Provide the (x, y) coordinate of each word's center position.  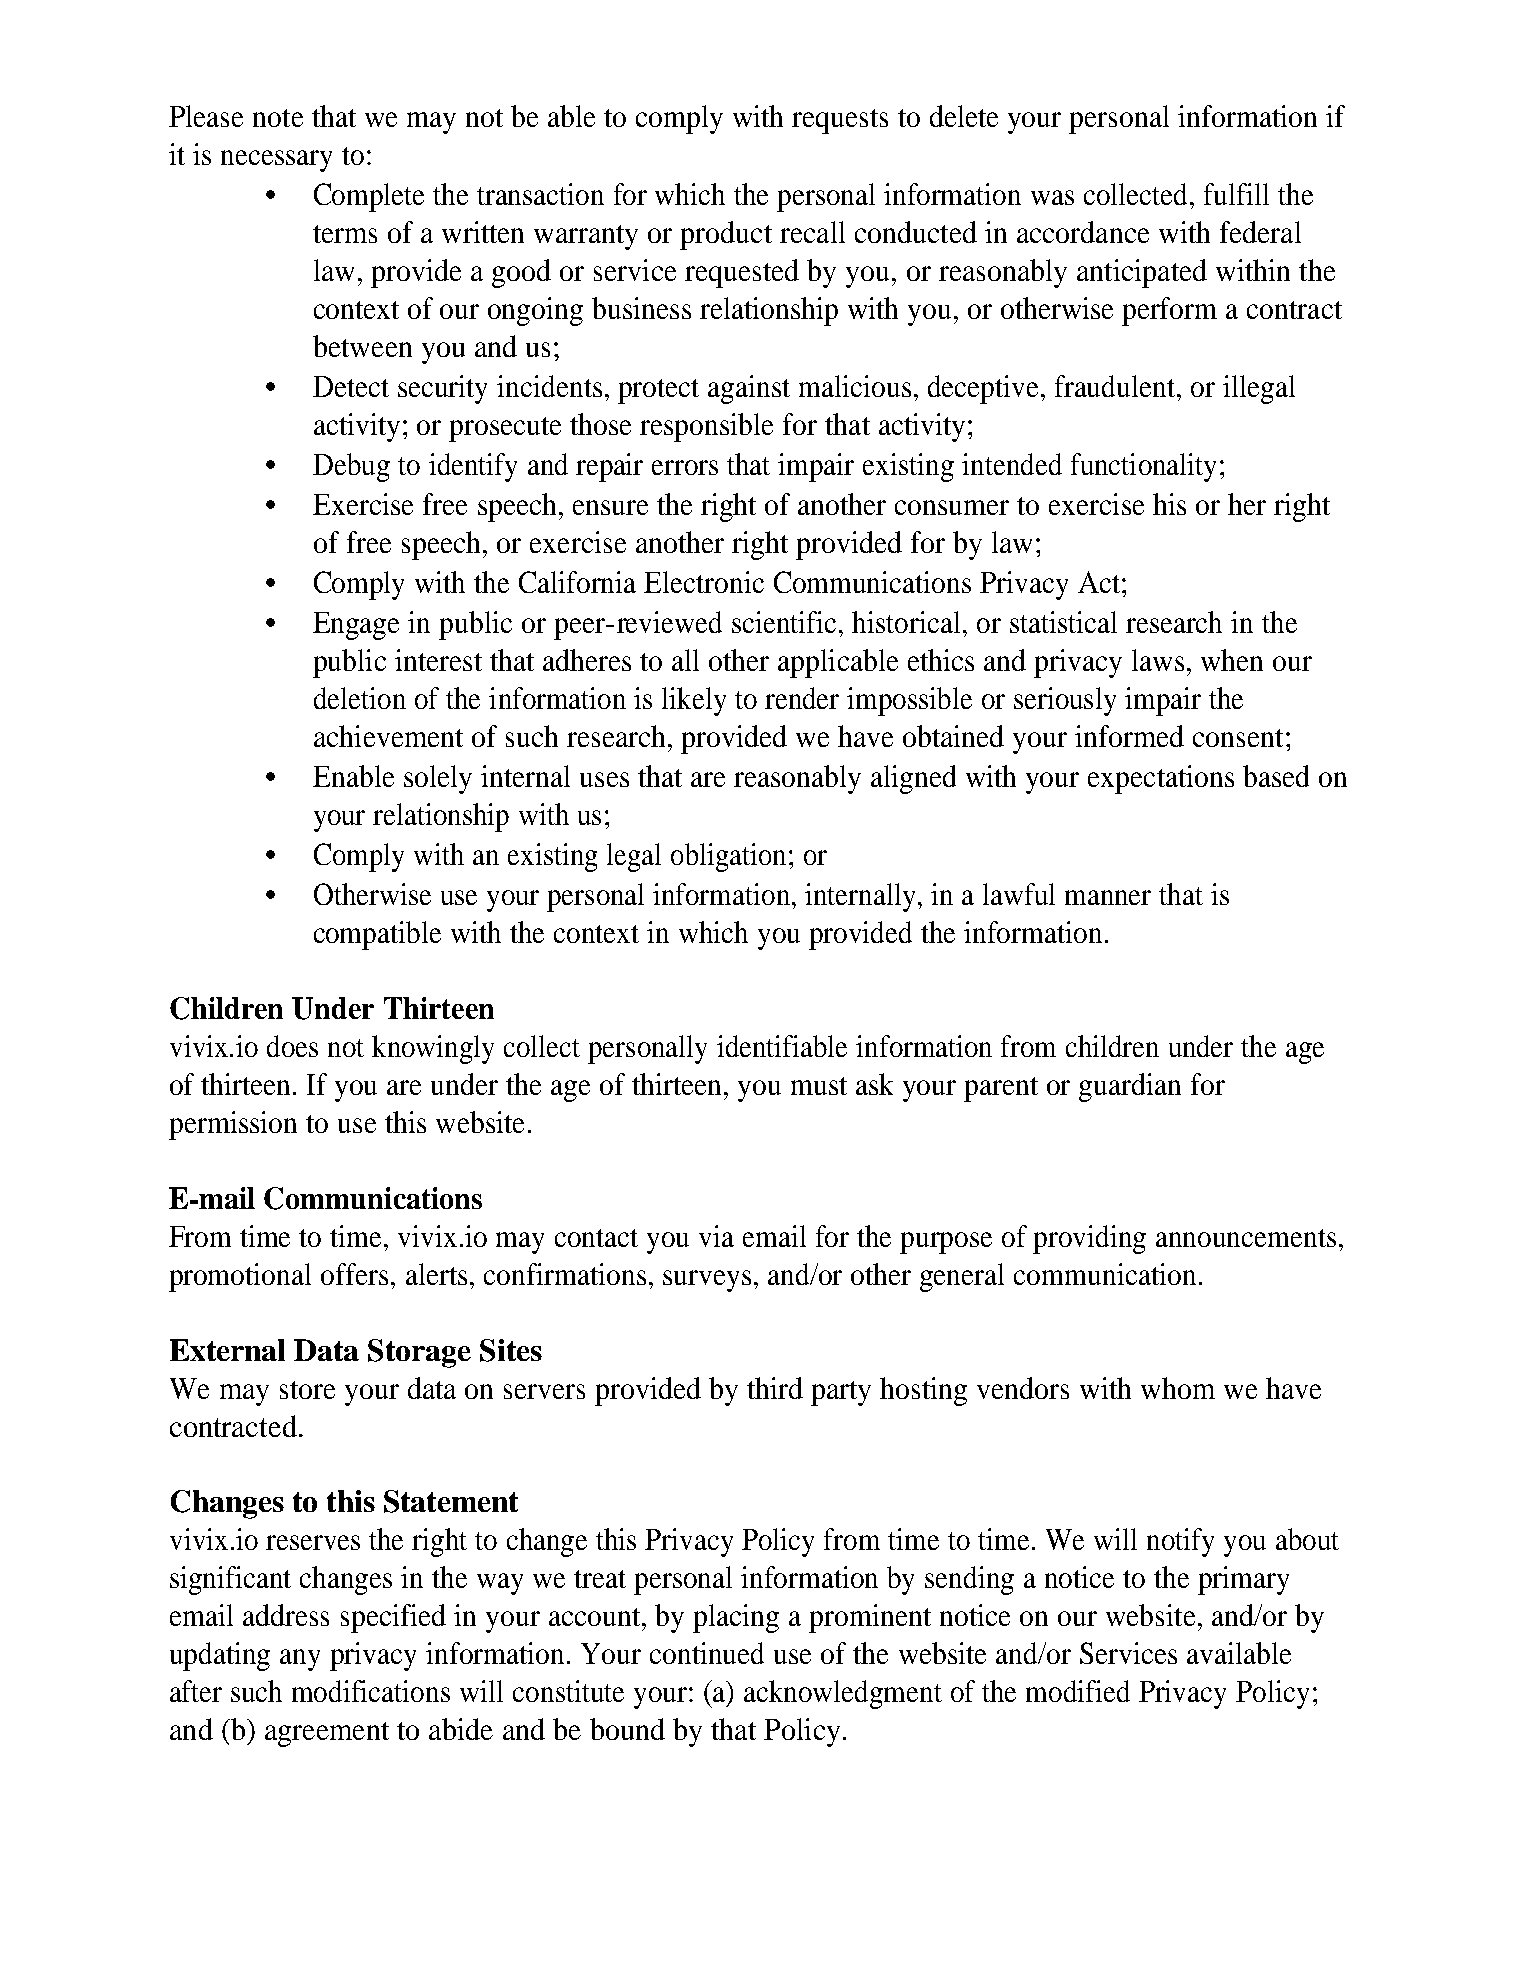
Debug (351, 467)
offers (354, 1274)
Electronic (704, 582)
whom (1178, 1388)
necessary (276, 161)
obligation (728, 857)
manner (1108, 897)
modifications (371, 1691)
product (726, 235)
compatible (377, 935)
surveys (707, 1281)
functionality (1143, 467)
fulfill (1236, 194)
